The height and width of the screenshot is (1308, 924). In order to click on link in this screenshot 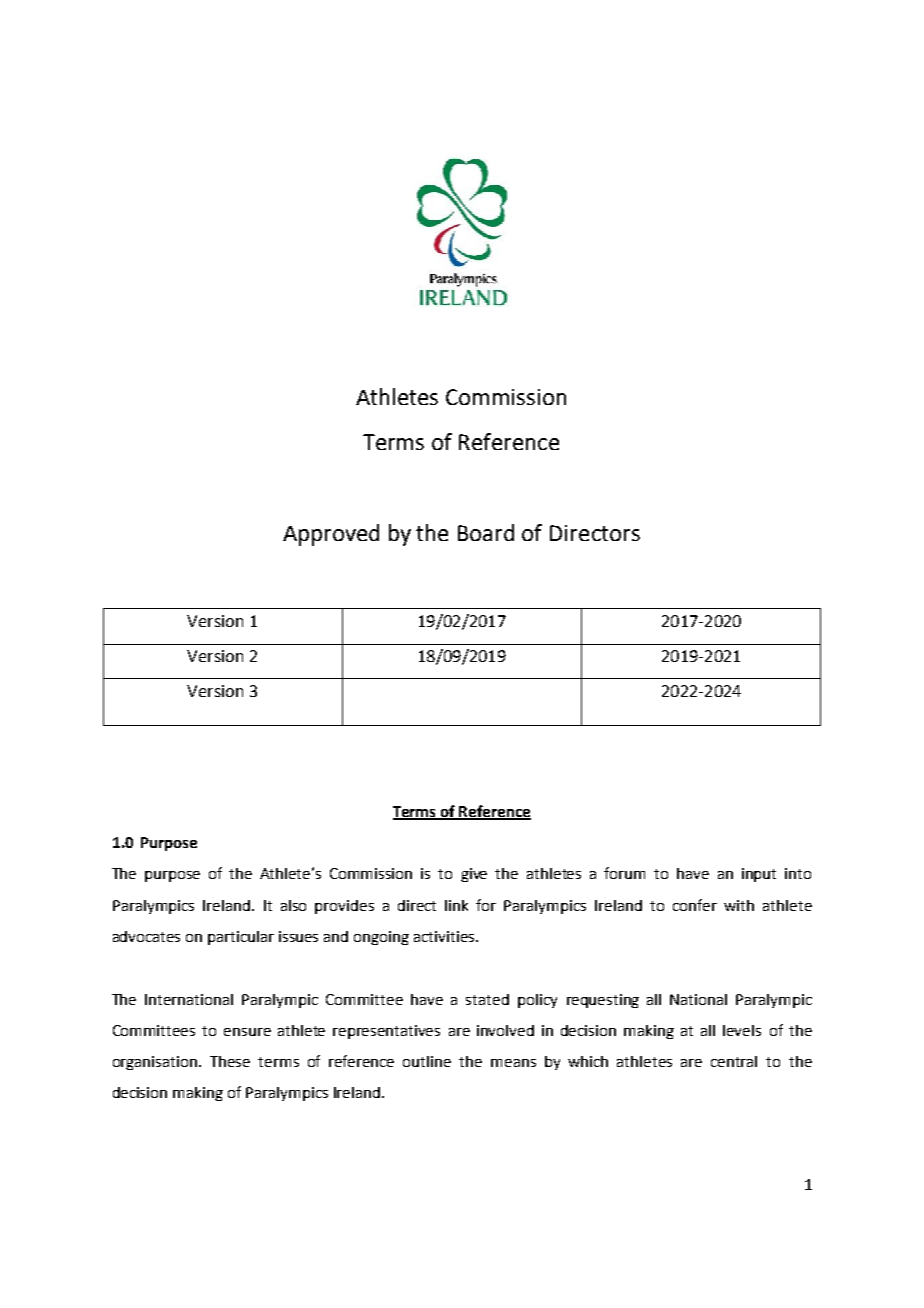, I will do `click(456, 905)`.
